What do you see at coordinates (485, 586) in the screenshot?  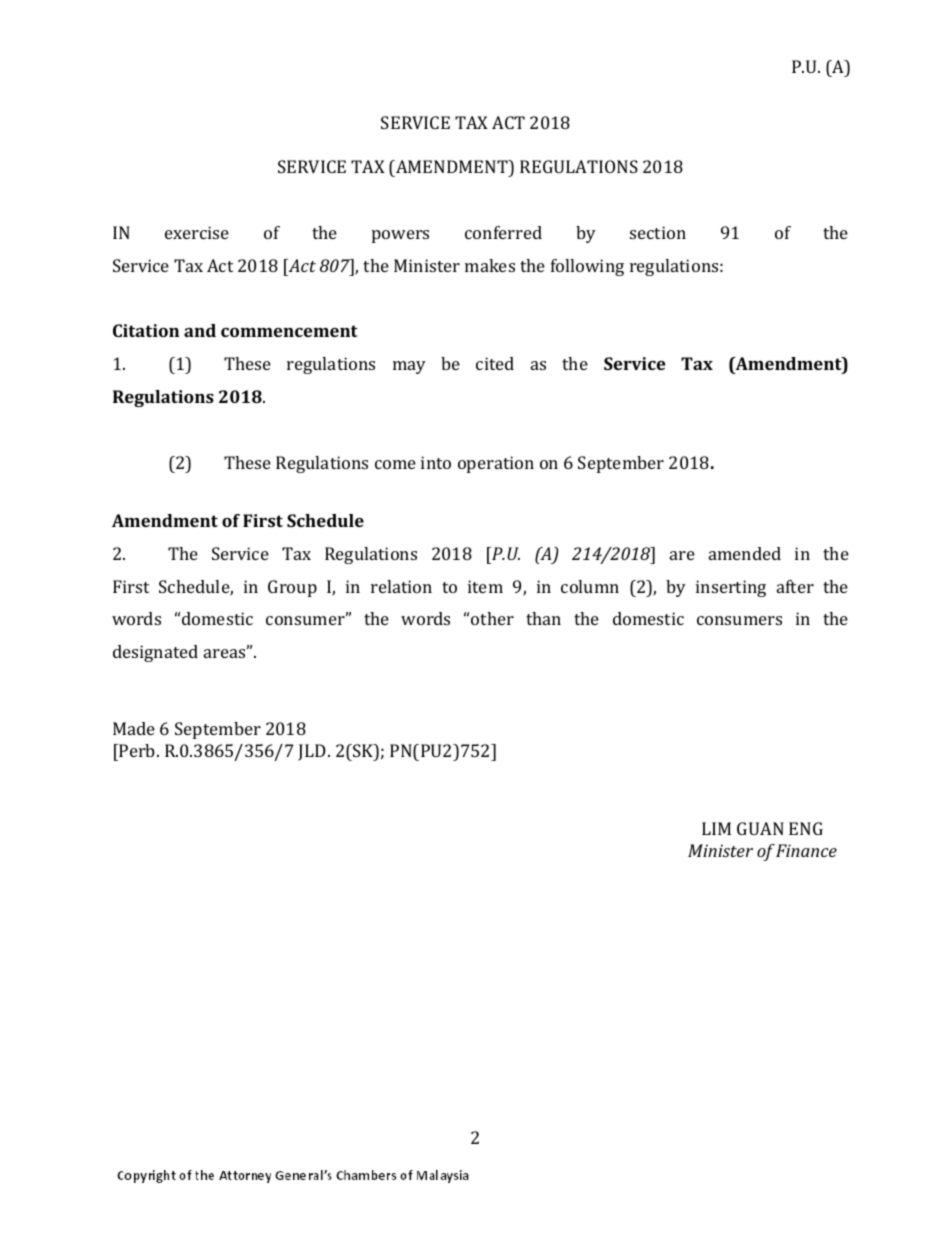 I see `item` at bounding box center [485, 586].
